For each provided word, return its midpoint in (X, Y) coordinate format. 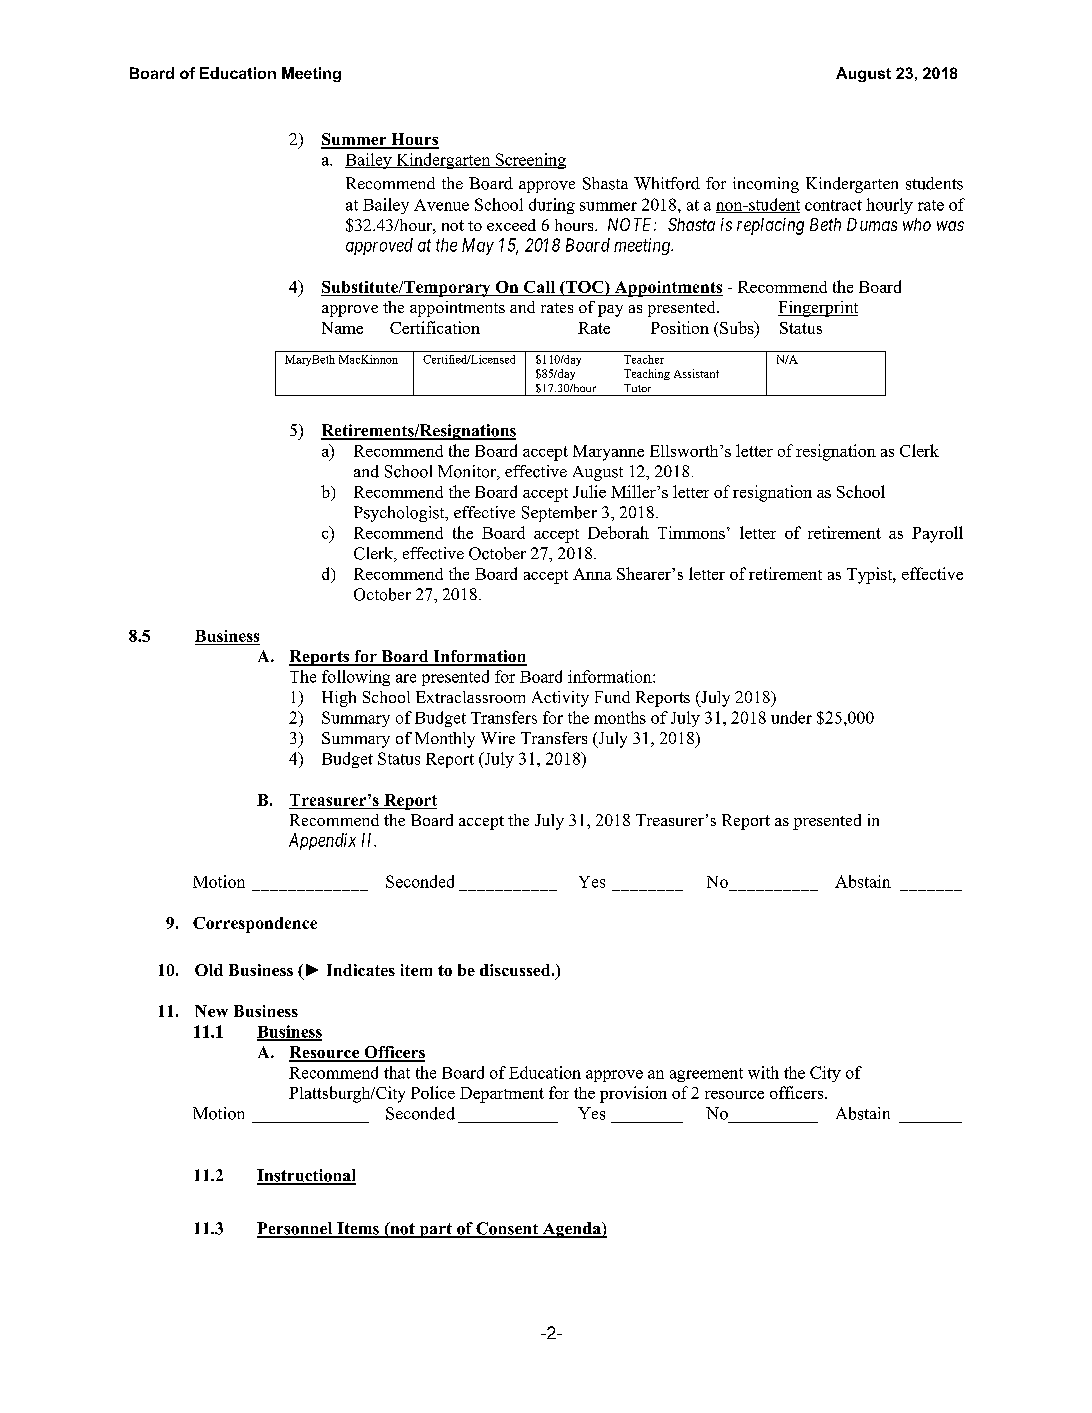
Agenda (571, 1230)
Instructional (306, 1176)
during (552, 206)
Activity (560, 699)
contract (833, 205)
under (791, 717)
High (339, 699)
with (763, 1072)
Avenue (441, 205)
